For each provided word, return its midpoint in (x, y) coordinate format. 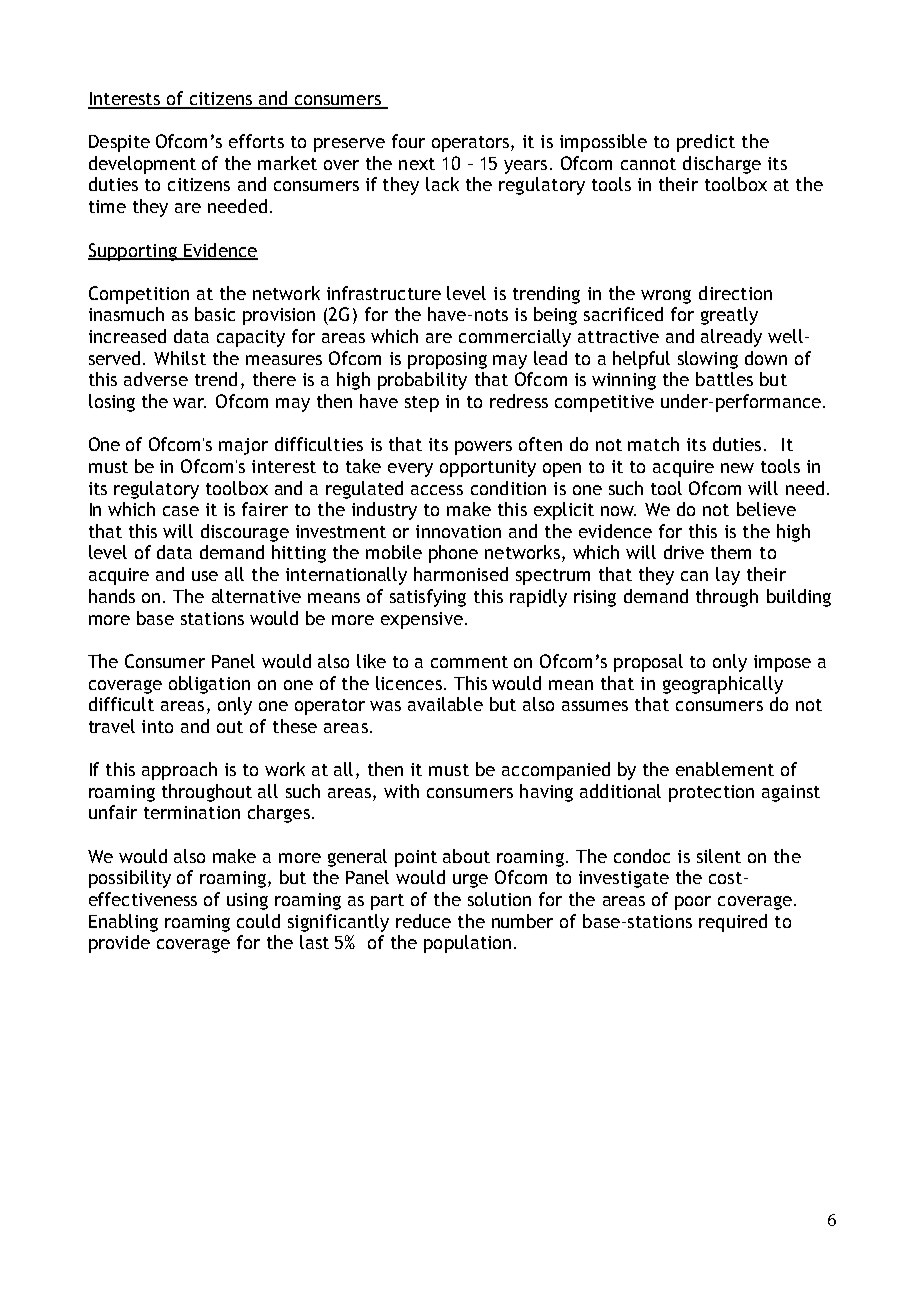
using (247, 901)
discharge (722, 165)
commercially (515, 338)
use (205, 576)
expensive (422, 620)
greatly (729, 316)
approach (179, 771)
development (142, 165)
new (737, 468)
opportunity (488, 468)
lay (728, 576)
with (401, 791)
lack (442, 184)
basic (215, 314)
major (243, 446)
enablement (725, 769)
